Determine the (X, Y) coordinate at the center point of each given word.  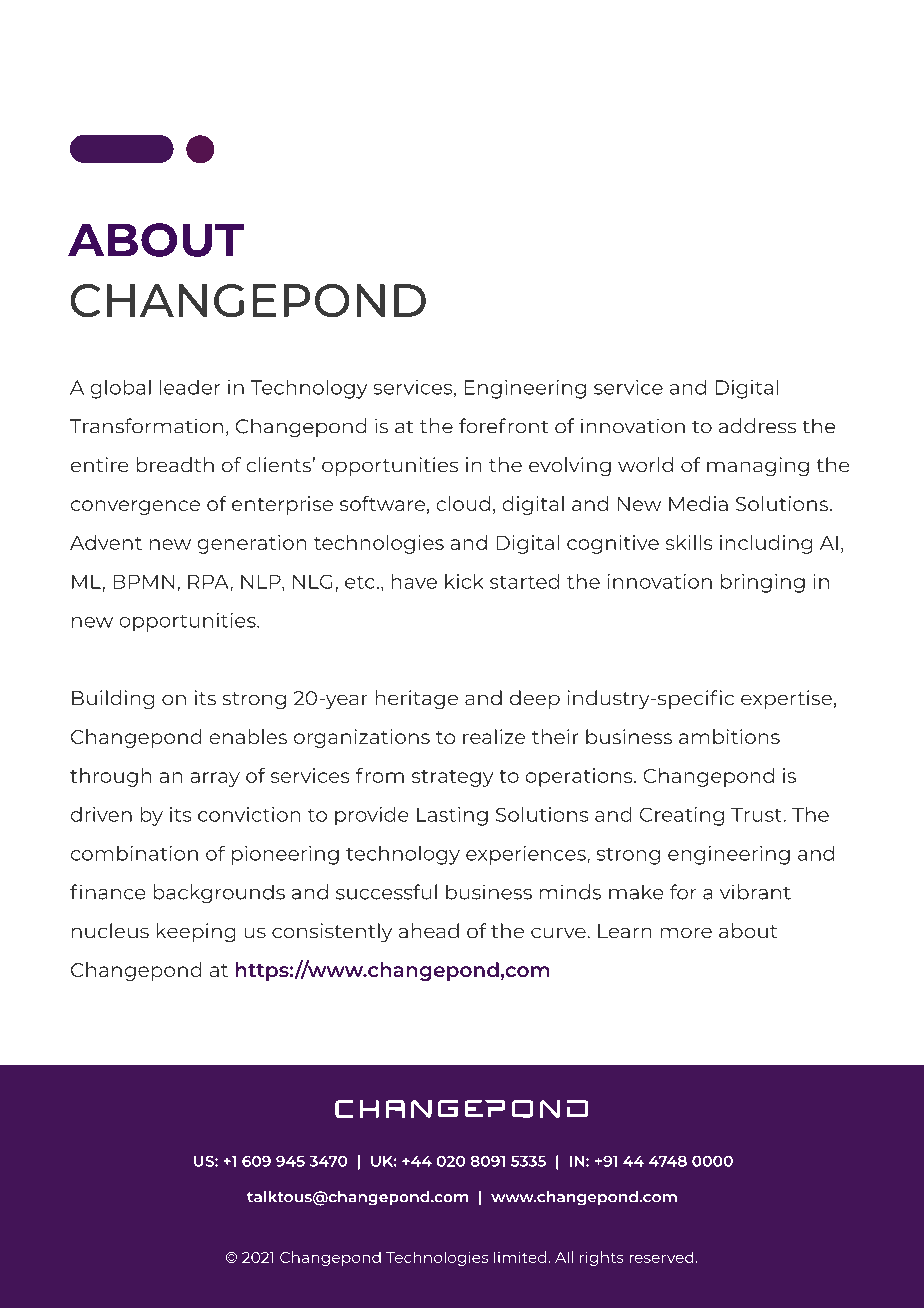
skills (689, 542)
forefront (503, 425)
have (414, 581)
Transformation (146, 425)
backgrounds (219, 893)
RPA (208, 582)
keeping (196, 932)
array (215, 779)
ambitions (729, 736)
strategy (452, 778)
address (757, 425)
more (686, 933)
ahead (429, 930)
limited (520, 1257)
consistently (332, 932)
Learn (624, 931)
